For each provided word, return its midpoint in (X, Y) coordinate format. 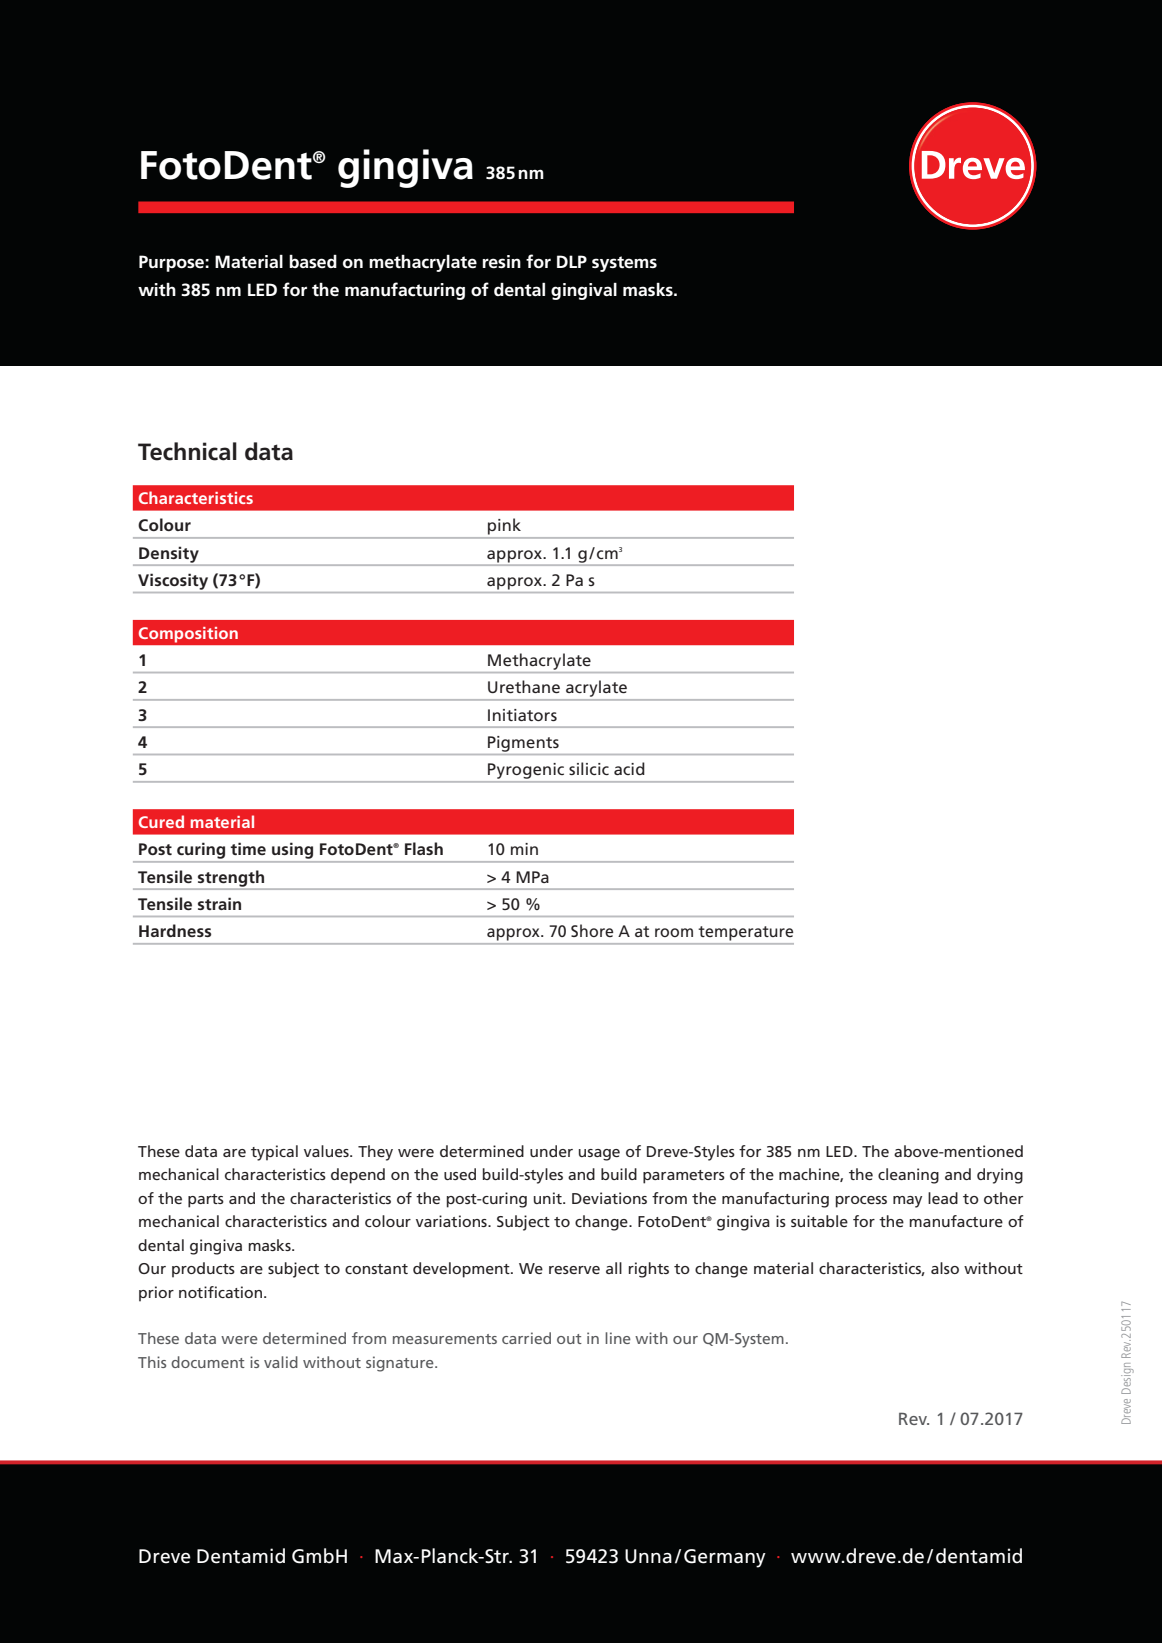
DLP (572, 261)
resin (502, 262)
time (248, 848)
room (674, 932)
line (618, 1338)
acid (629, 768)
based (313, 262)
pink (504, 526)
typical (274, 1153)
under (551, 1151)
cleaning (908, 1176)
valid (281, 1362)
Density (169, 555)
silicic (589, 768)
